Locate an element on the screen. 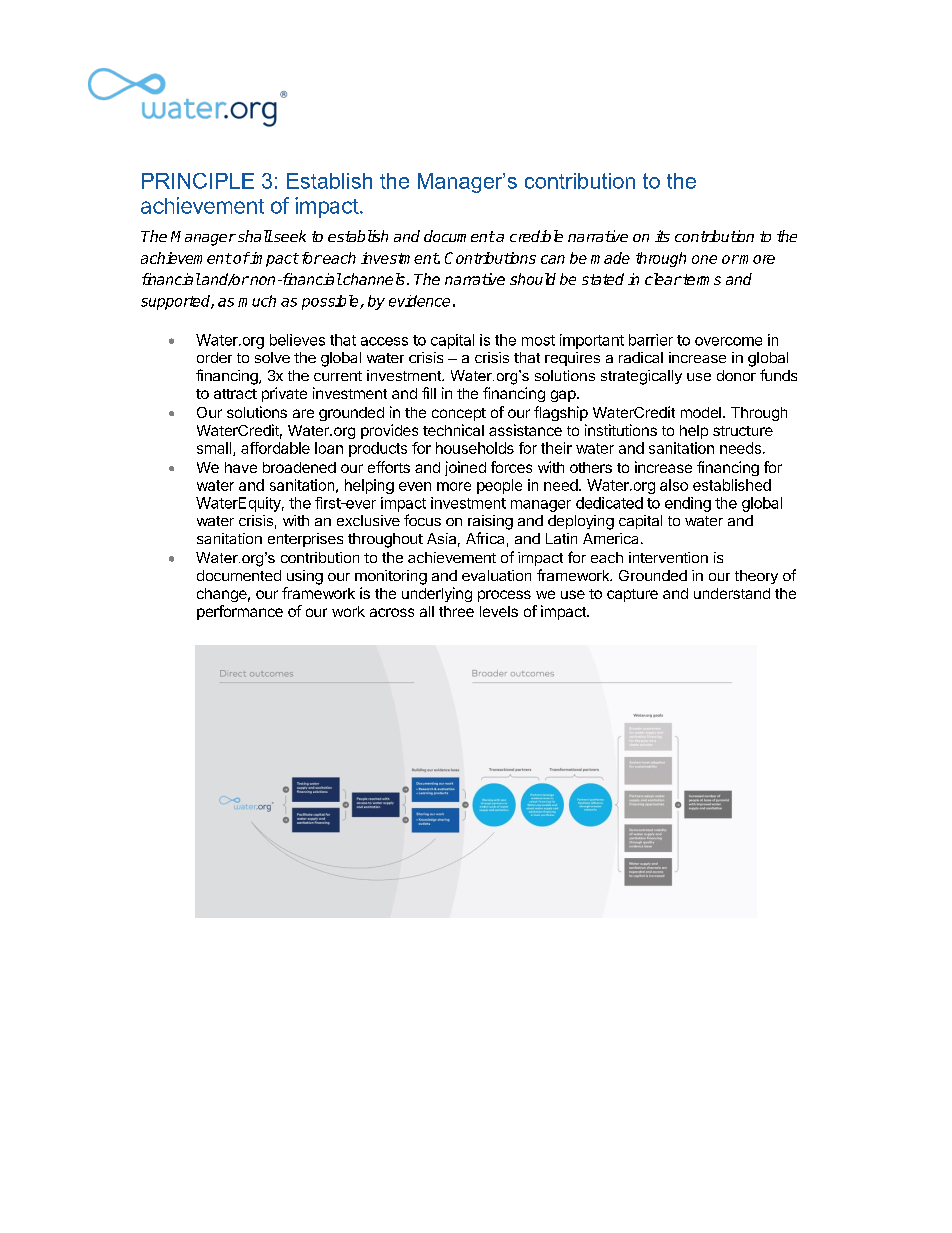 This screenshot has height=1233, width=952. overcome is located at coordinates (728, 341).
